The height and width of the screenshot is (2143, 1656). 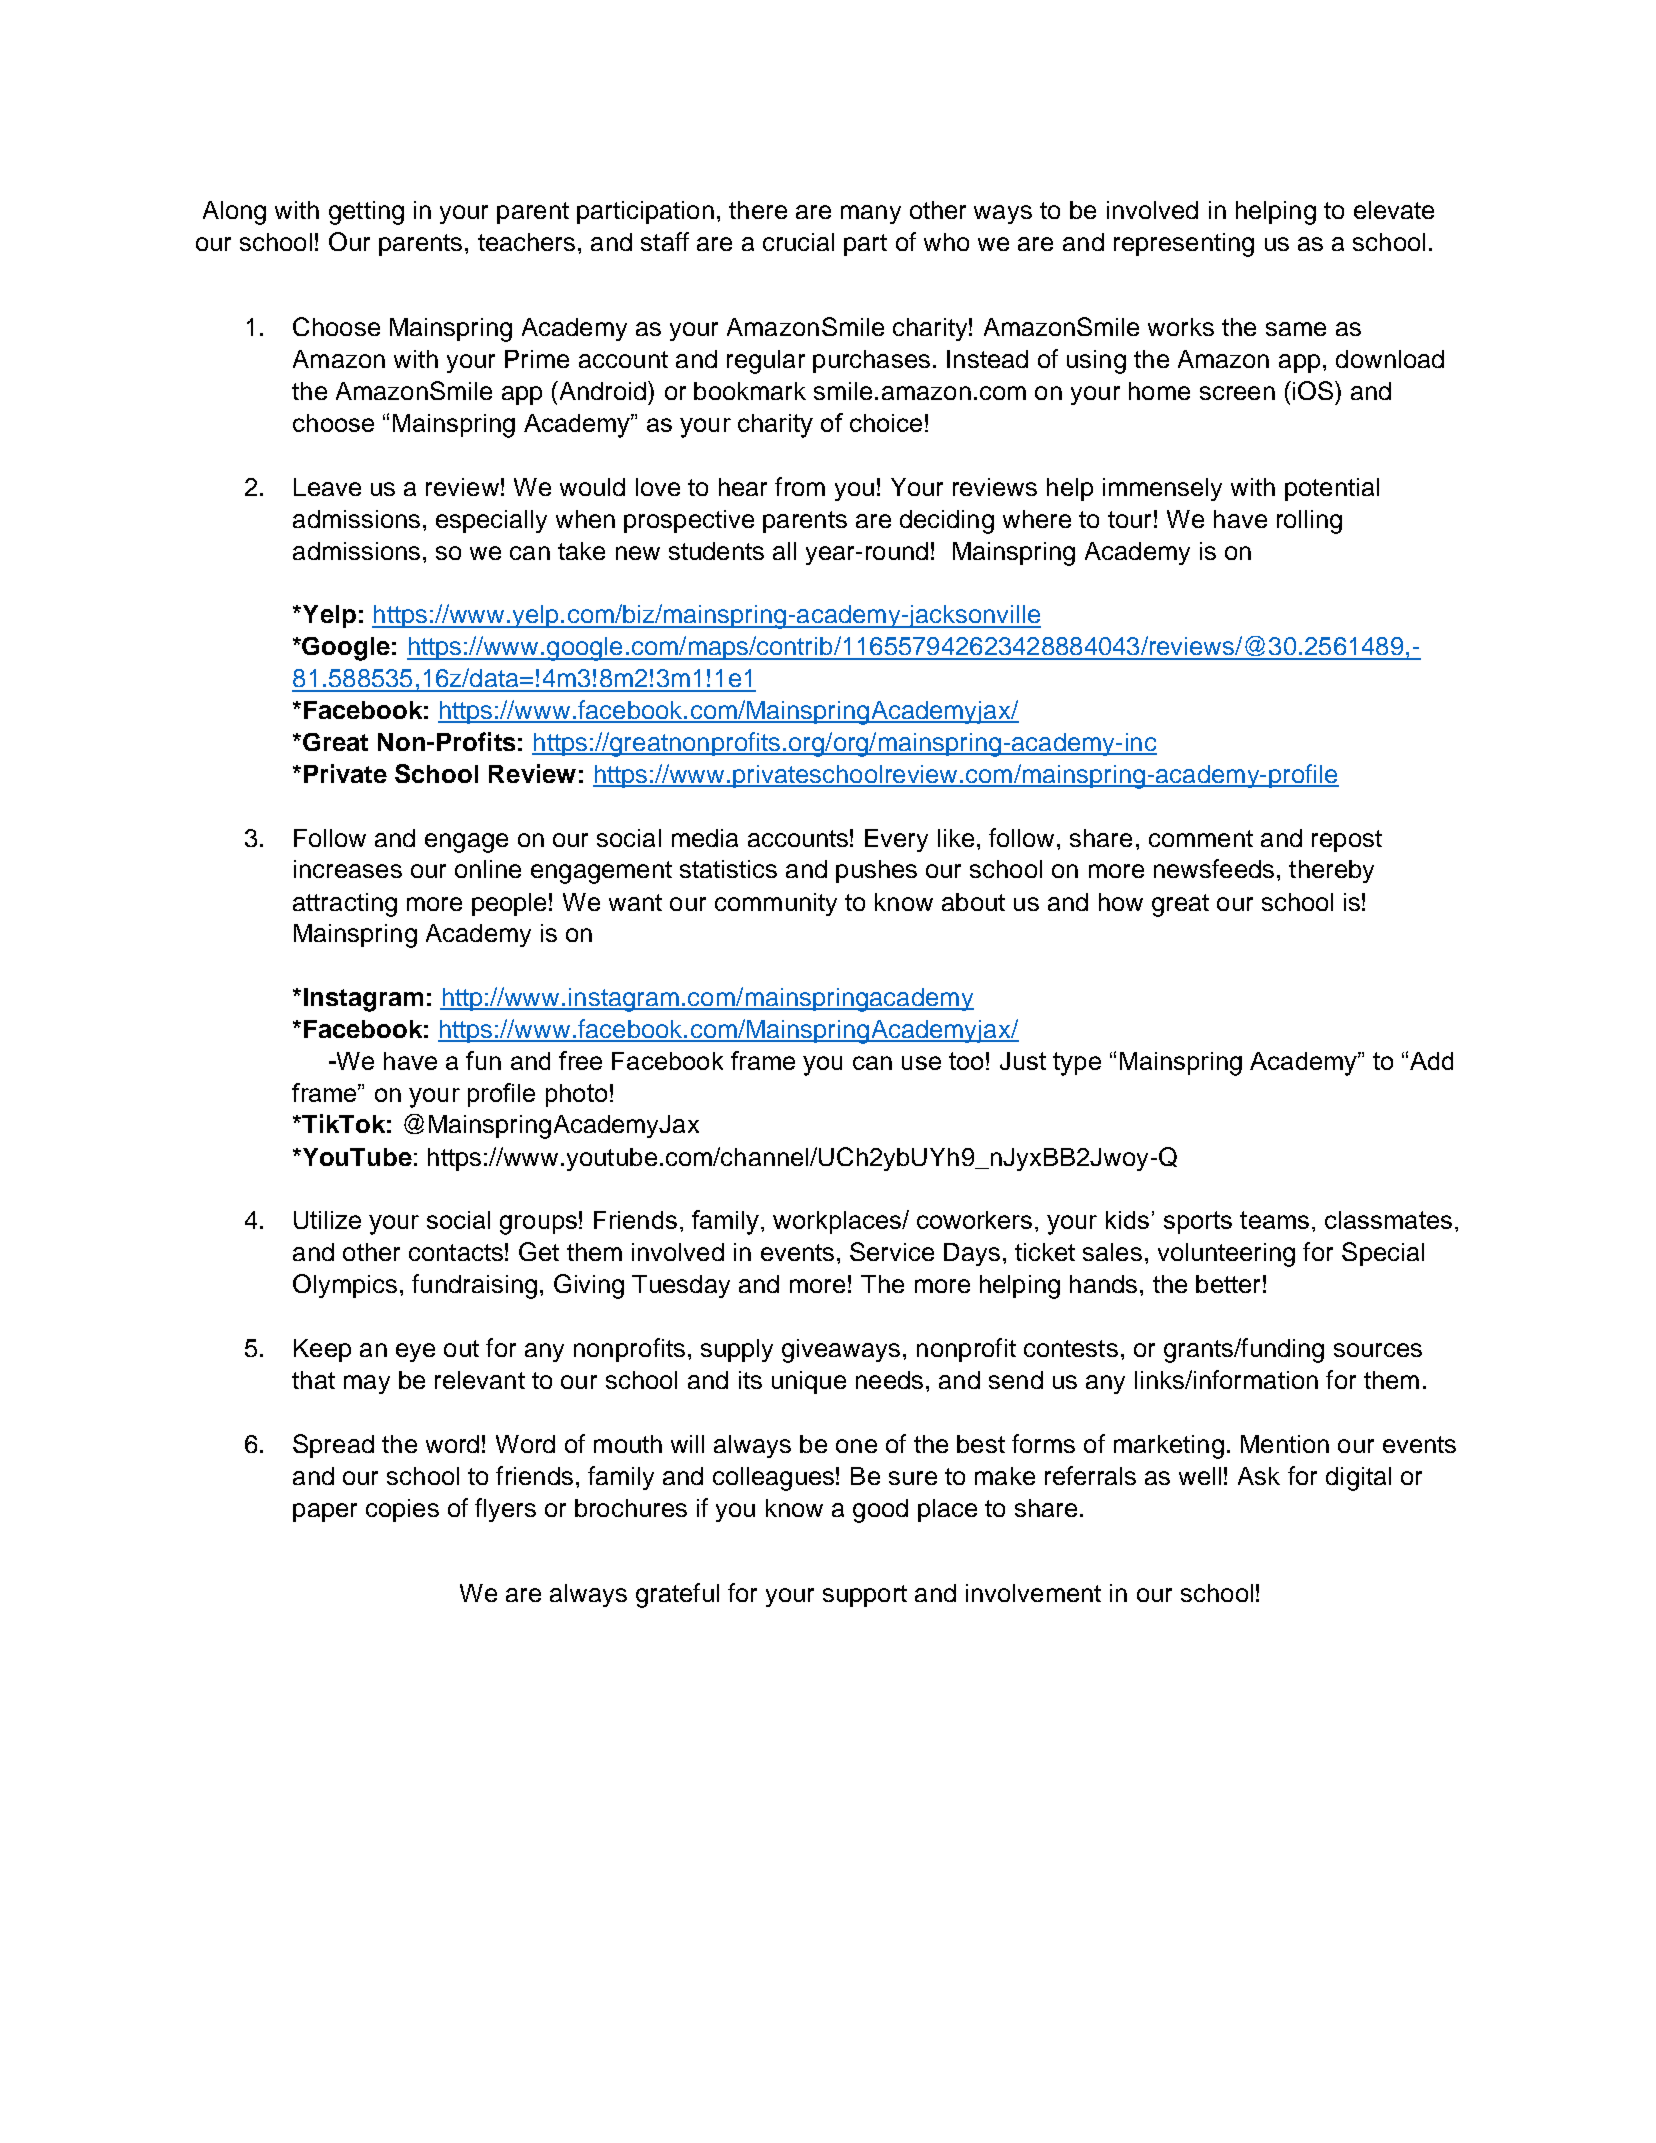 I want to click on attracting, so click(x=345, y=905).
